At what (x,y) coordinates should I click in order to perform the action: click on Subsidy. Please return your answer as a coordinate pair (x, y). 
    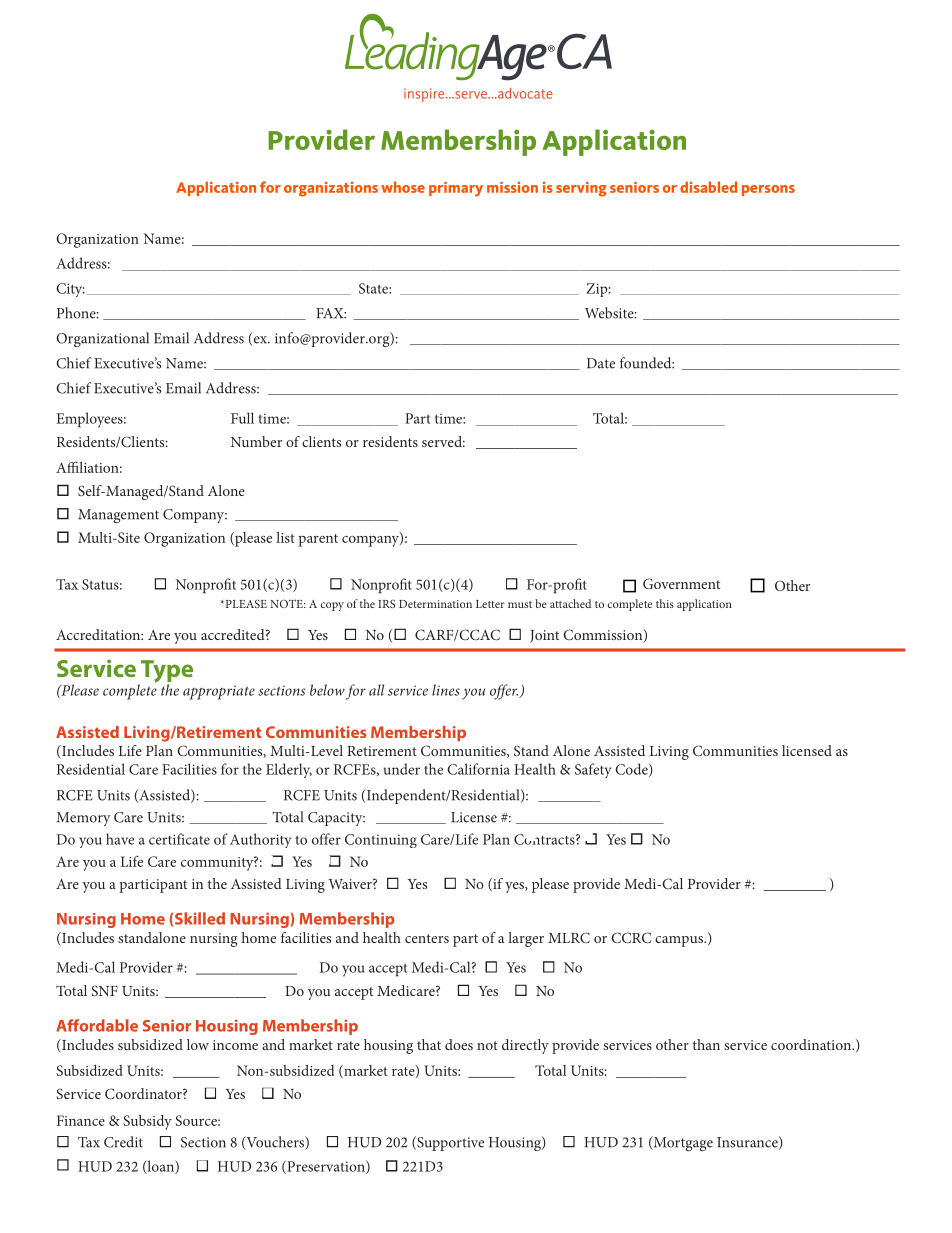
    Looking at the image, I should click on (147, 1122).
